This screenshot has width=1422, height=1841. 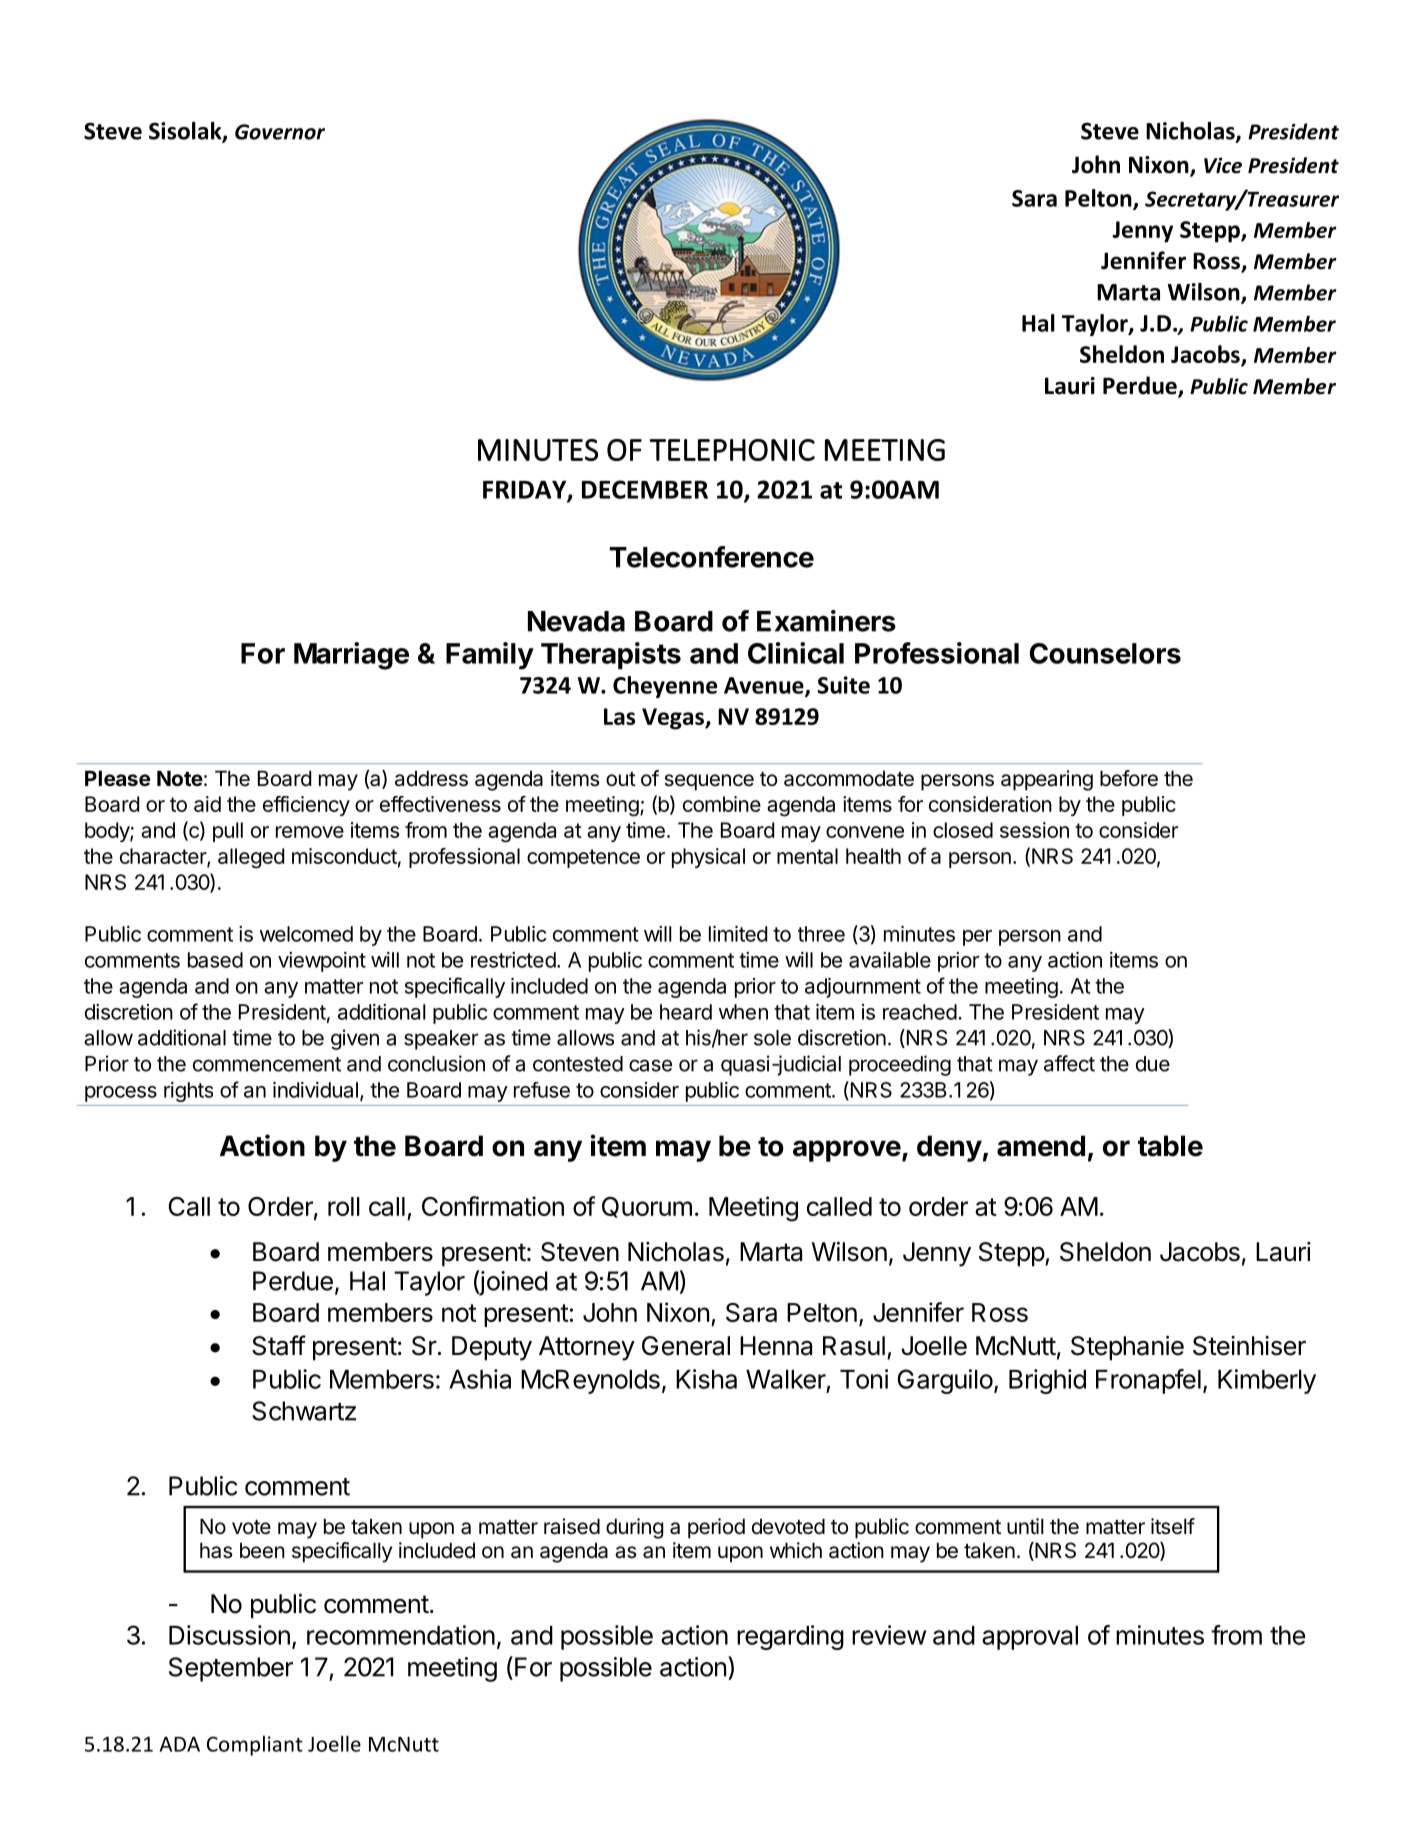 What do you see at coordinates (280, 132) in the screenshot?
I see `Governor` at bounding box center [280, 132].
